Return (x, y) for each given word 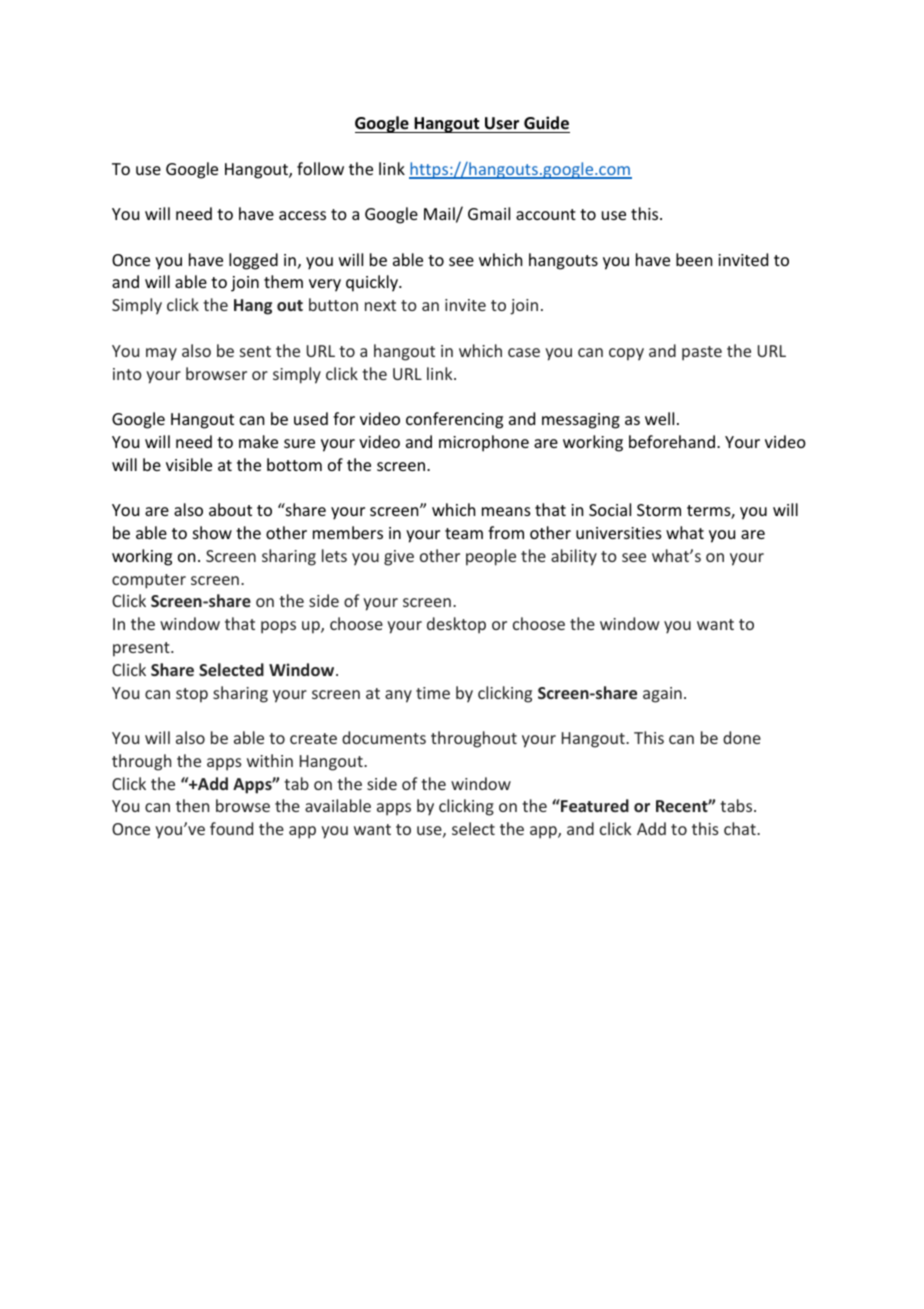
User (502, 123)
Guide (546, 123)
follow (320, 168)
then (192, 805)
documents (384, 737)
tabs (737, 805)
